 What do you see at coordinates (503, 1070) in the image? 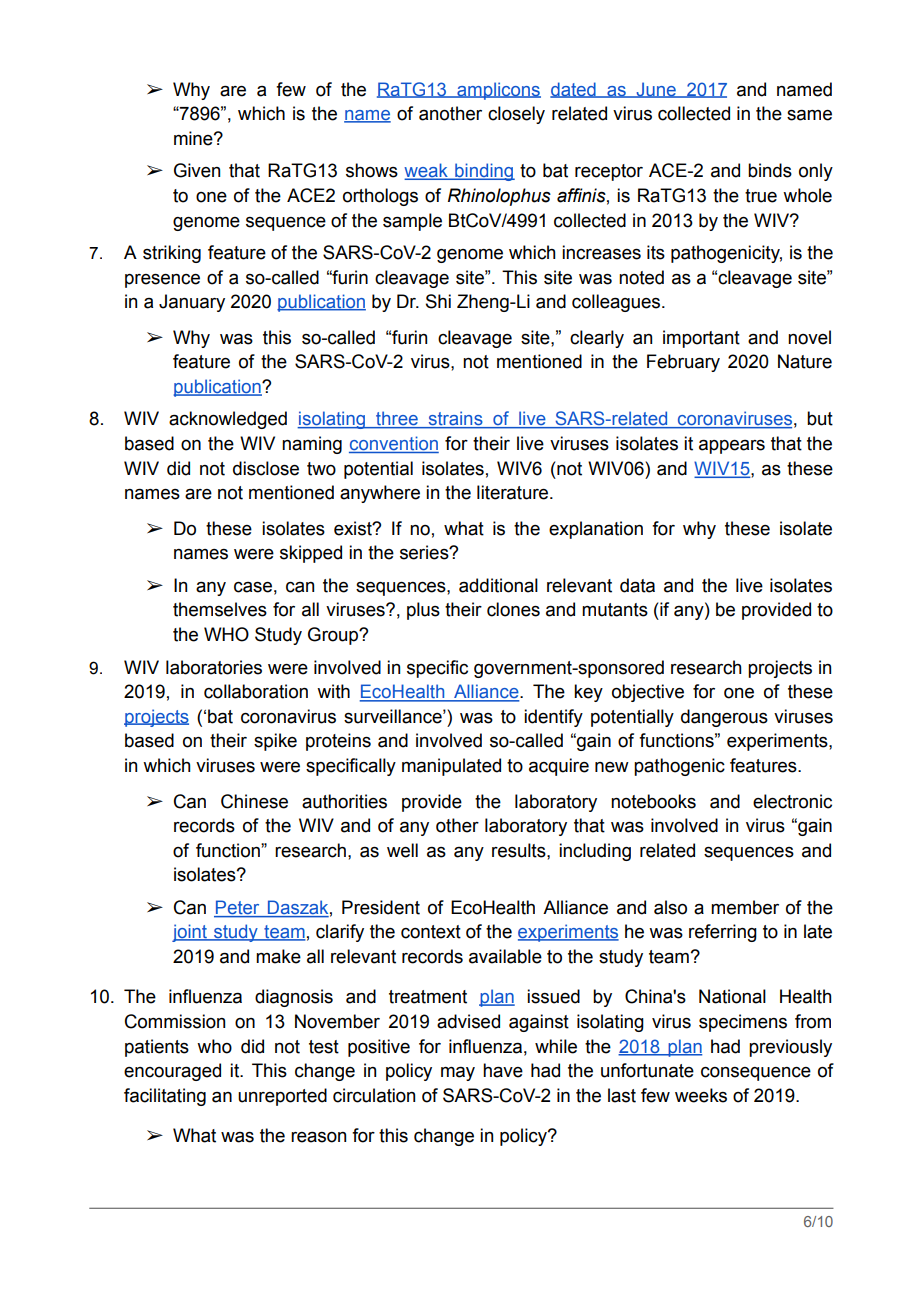
I see `have` at bounding box center [503, 1070].
